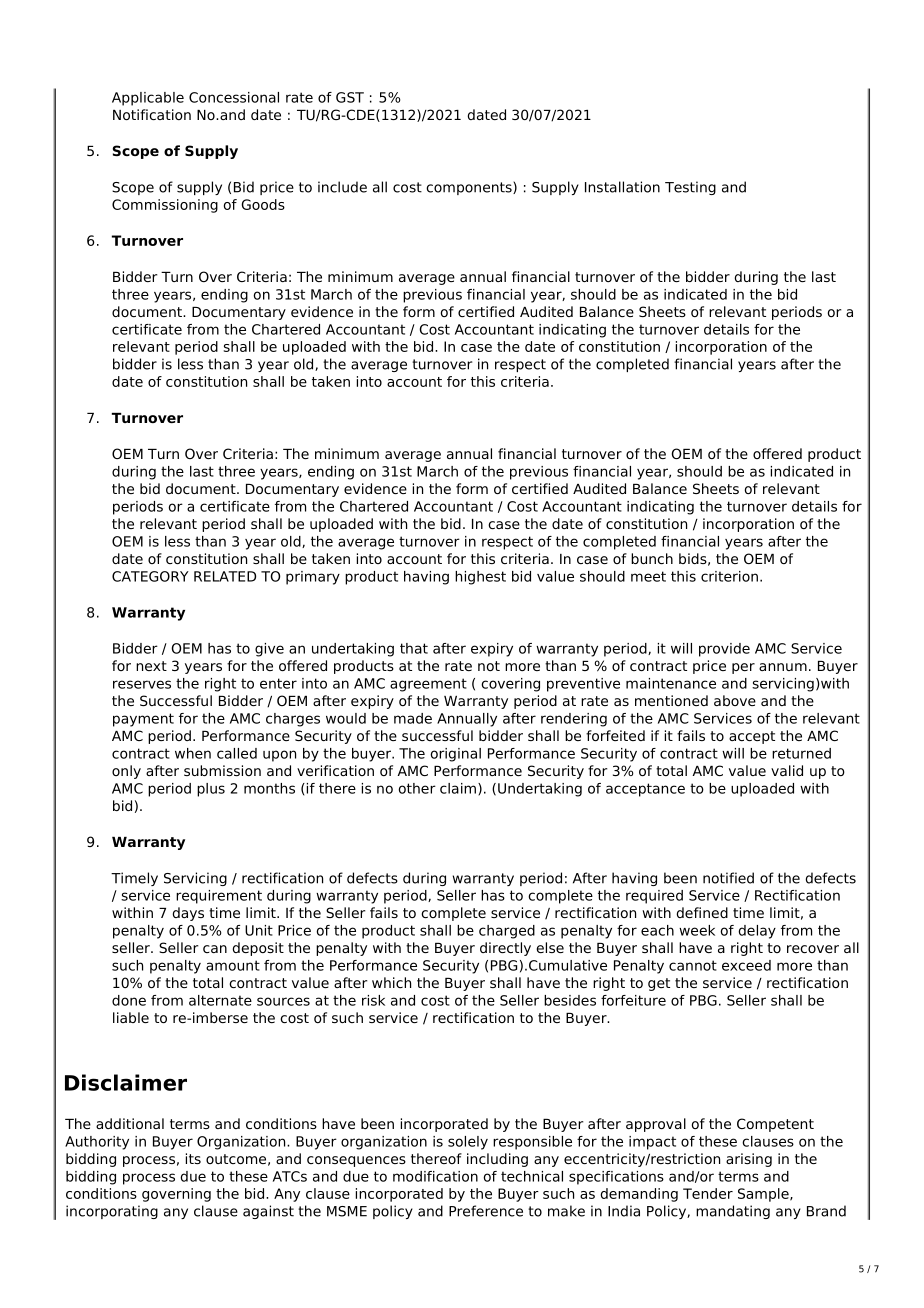 This screenshot has height=1308, width=924. Describe the element at coordinates (193, 1158) in the screenshot. I see `its` at that location.
